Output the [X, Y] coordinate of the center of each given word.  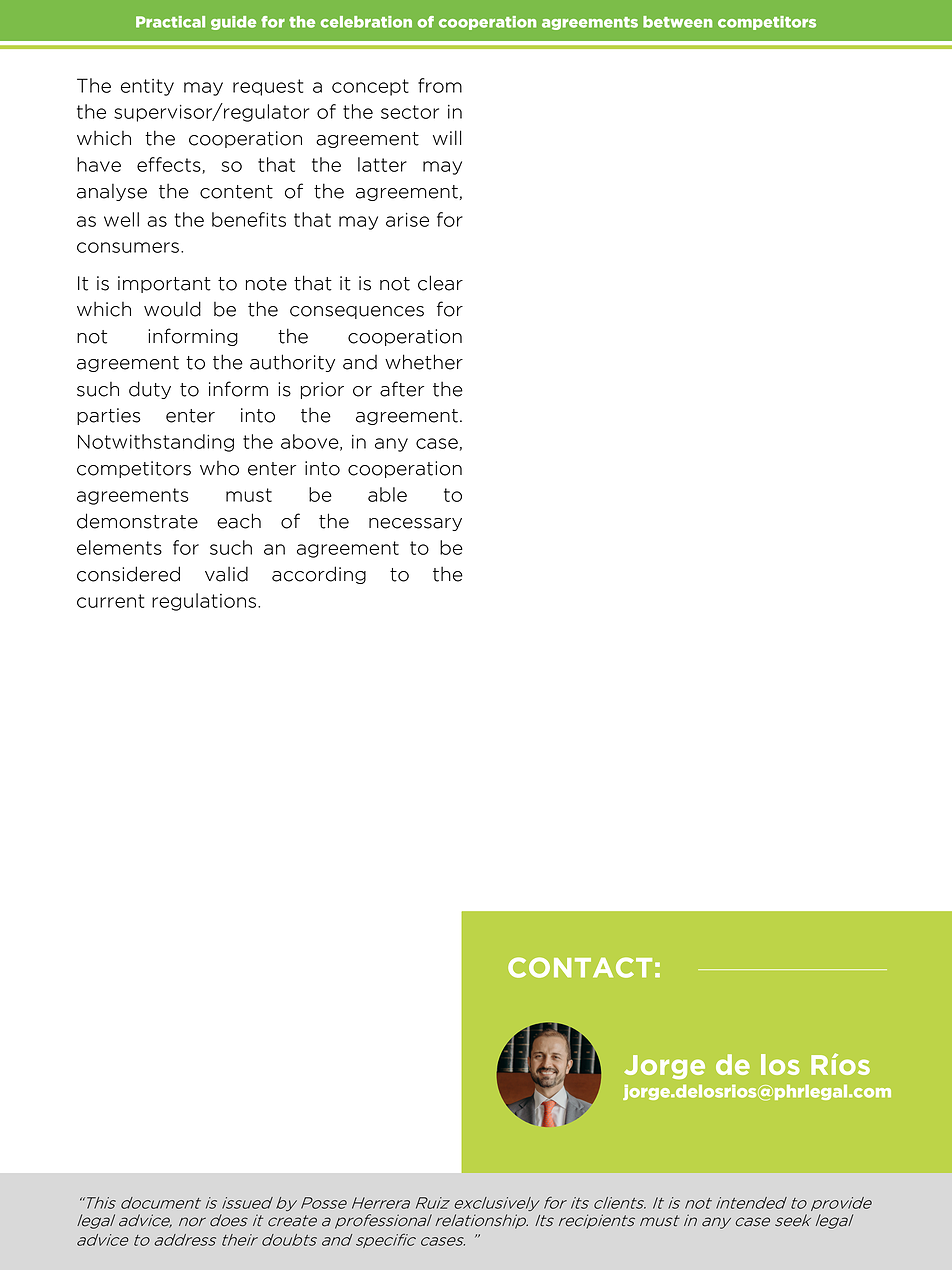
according [319, 575]
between [677, 22]
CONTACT [580, 967]
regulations [204, 602]
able [387, 494]
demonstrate [137, 521]
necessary [415, 524]
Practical [170, 22]
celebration [366, 22]
